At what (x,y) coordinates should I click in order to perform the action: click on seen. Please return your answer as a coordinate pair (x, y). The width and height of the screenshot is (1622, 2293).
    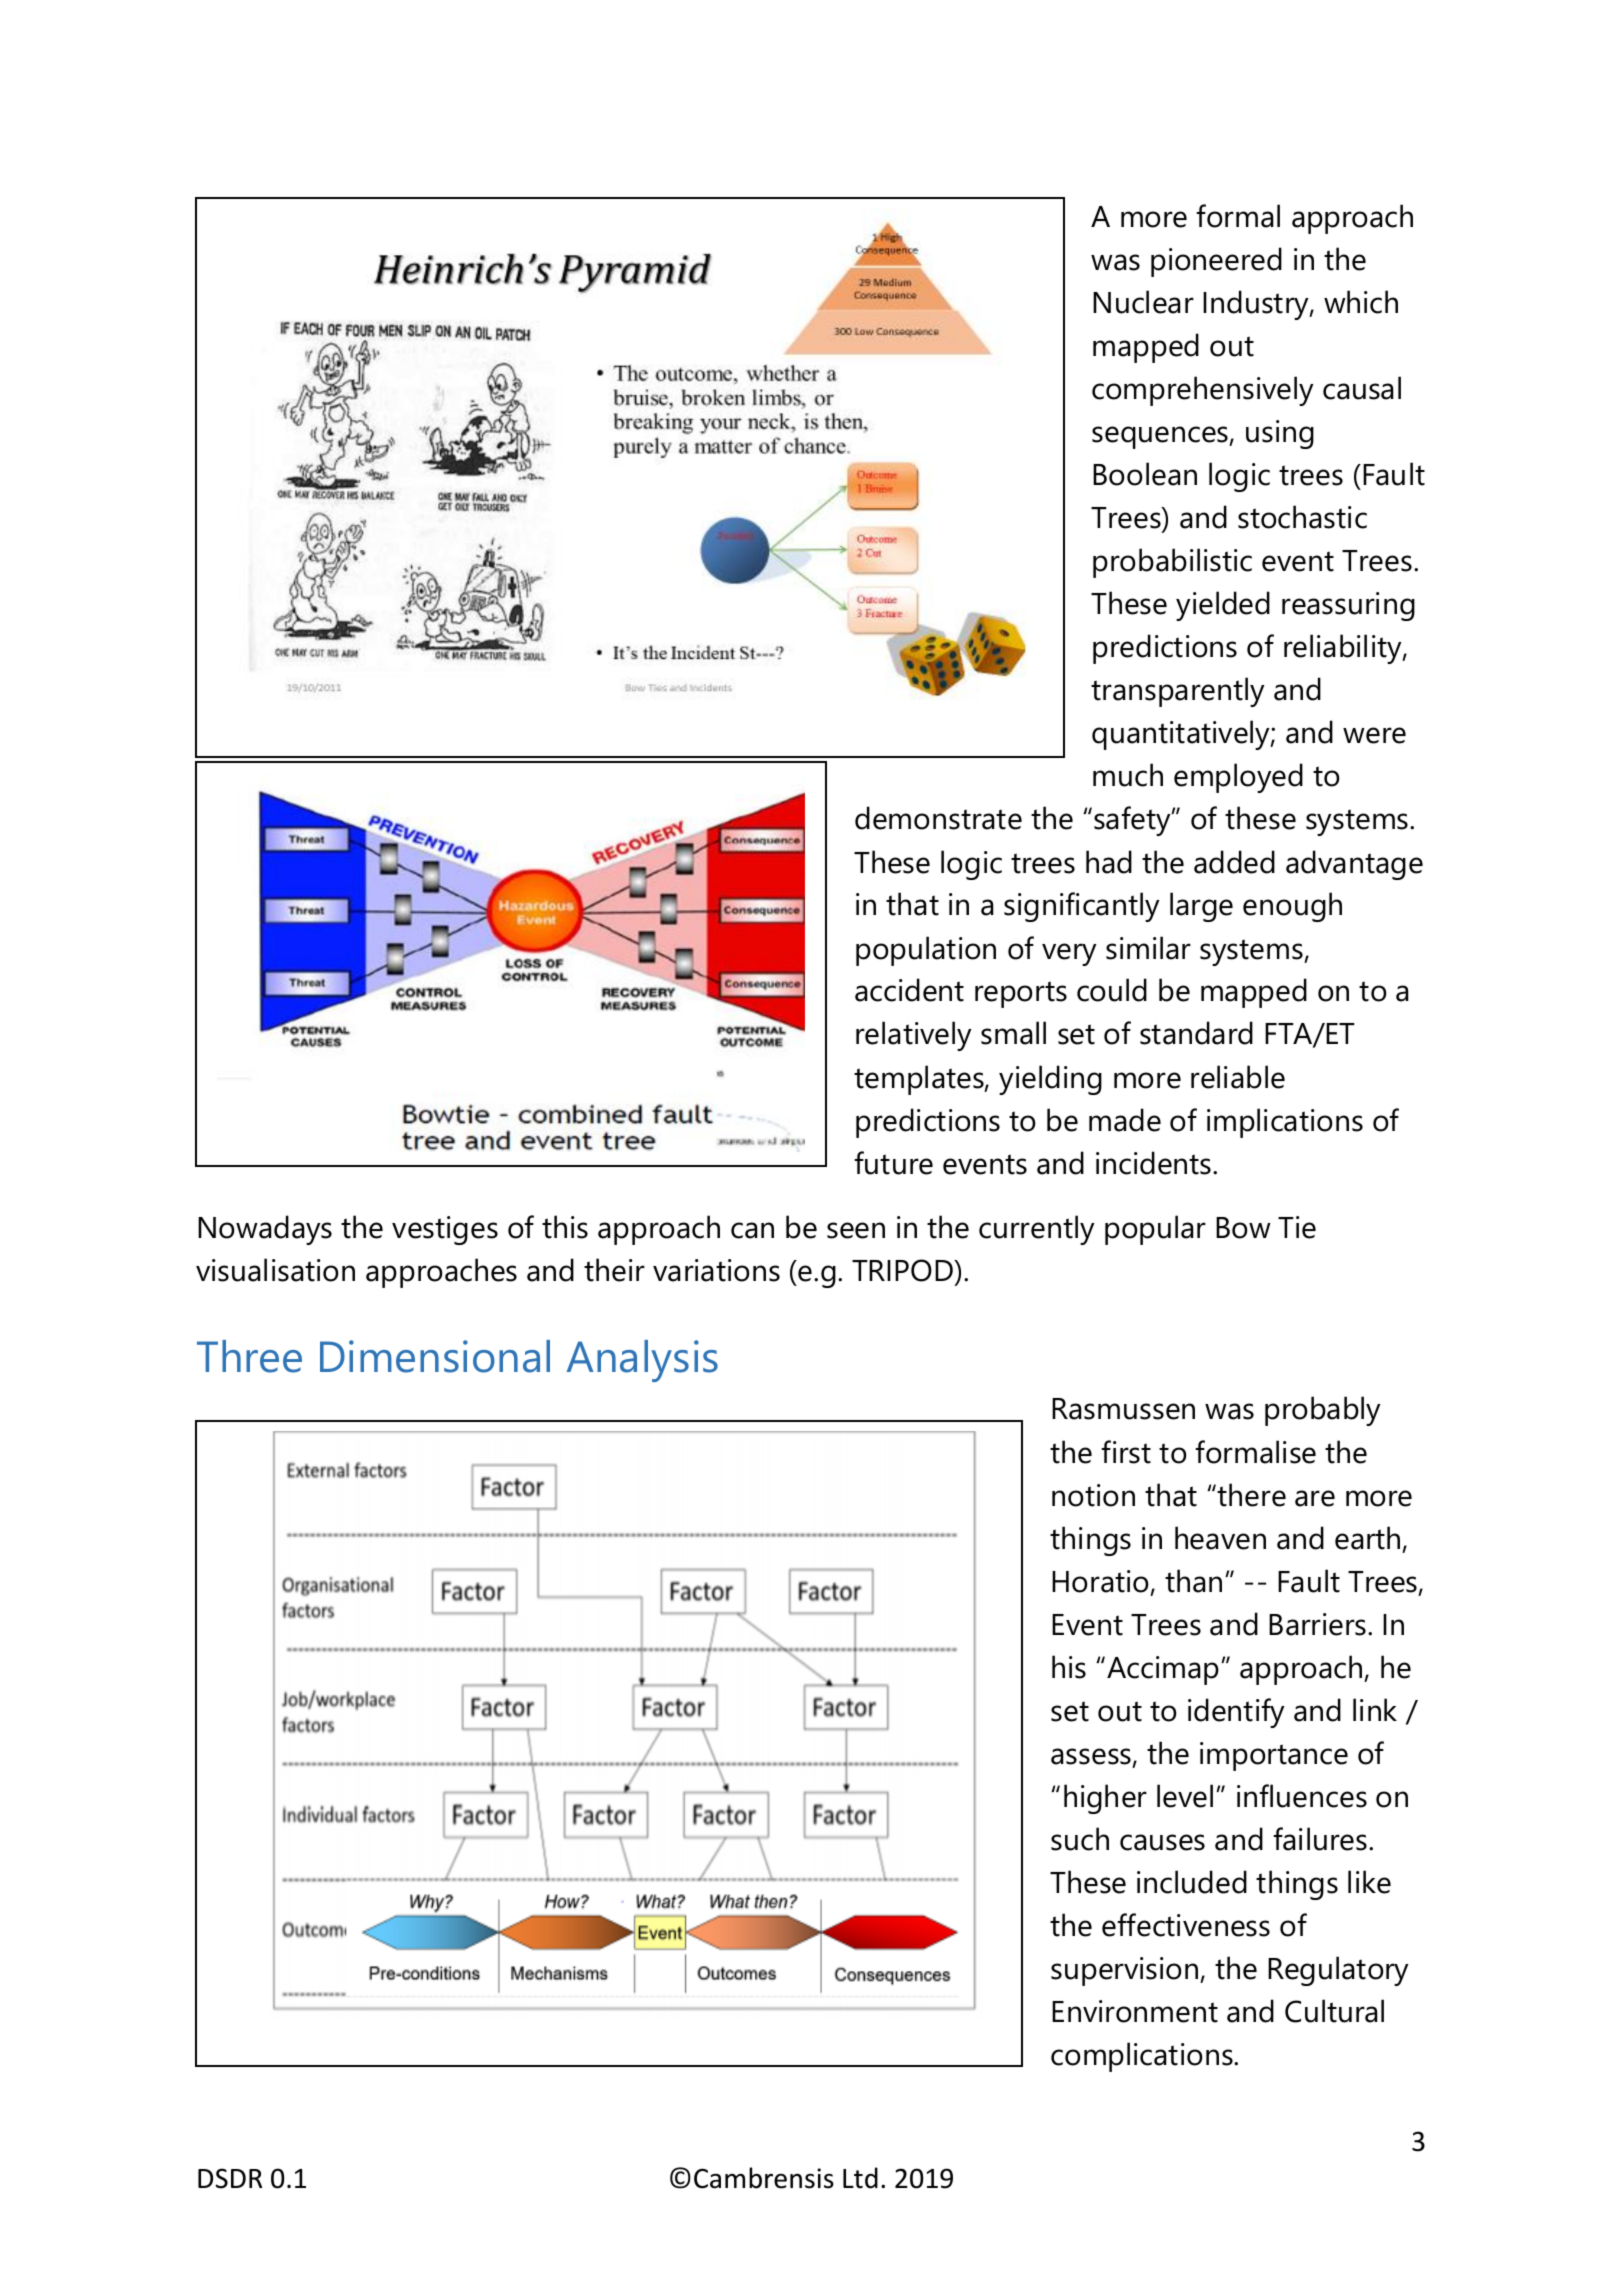
    Looking at the image, I should click on (856, 1230).
